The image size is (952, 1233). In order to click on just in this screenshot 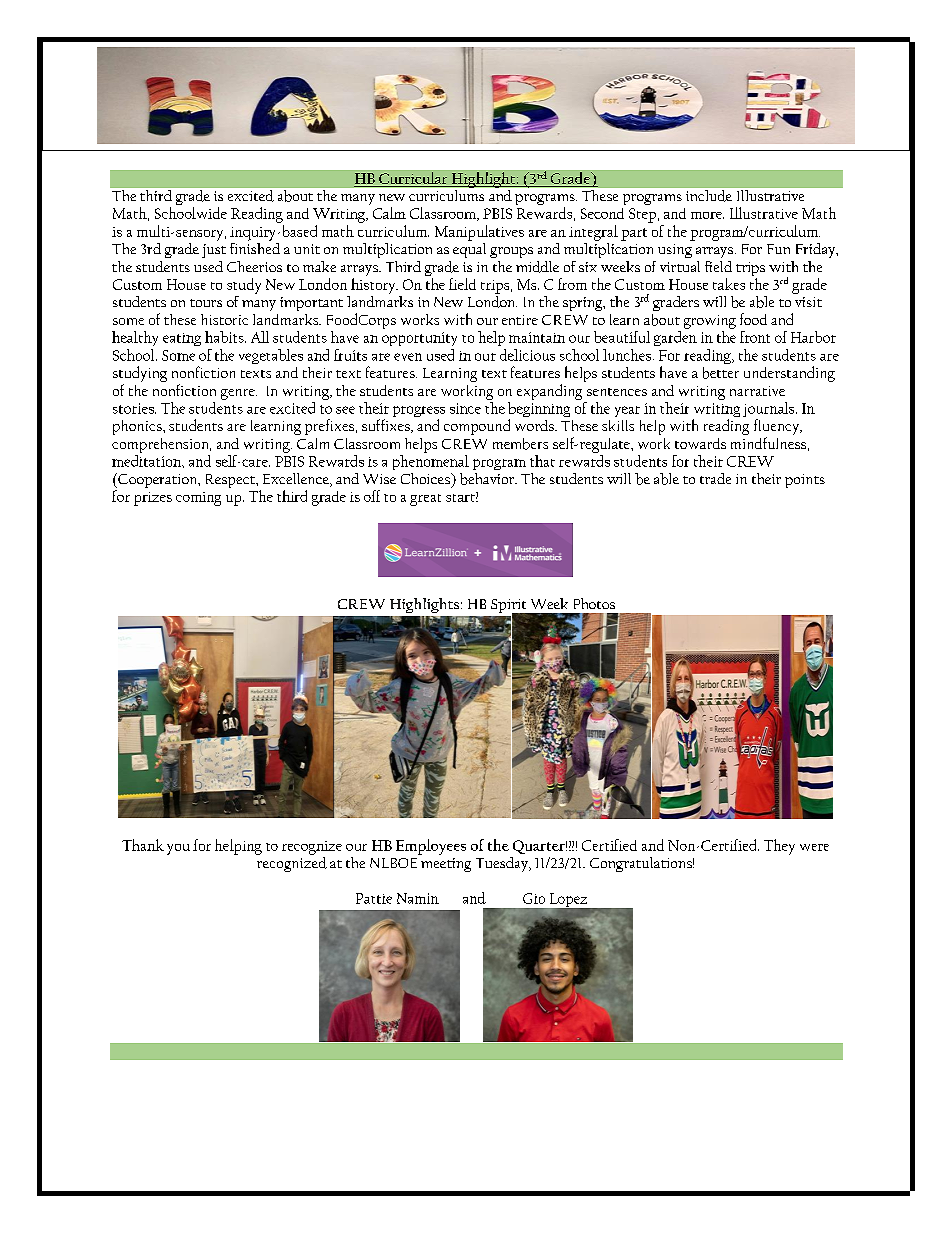, I will do `click(214, 251)`.
